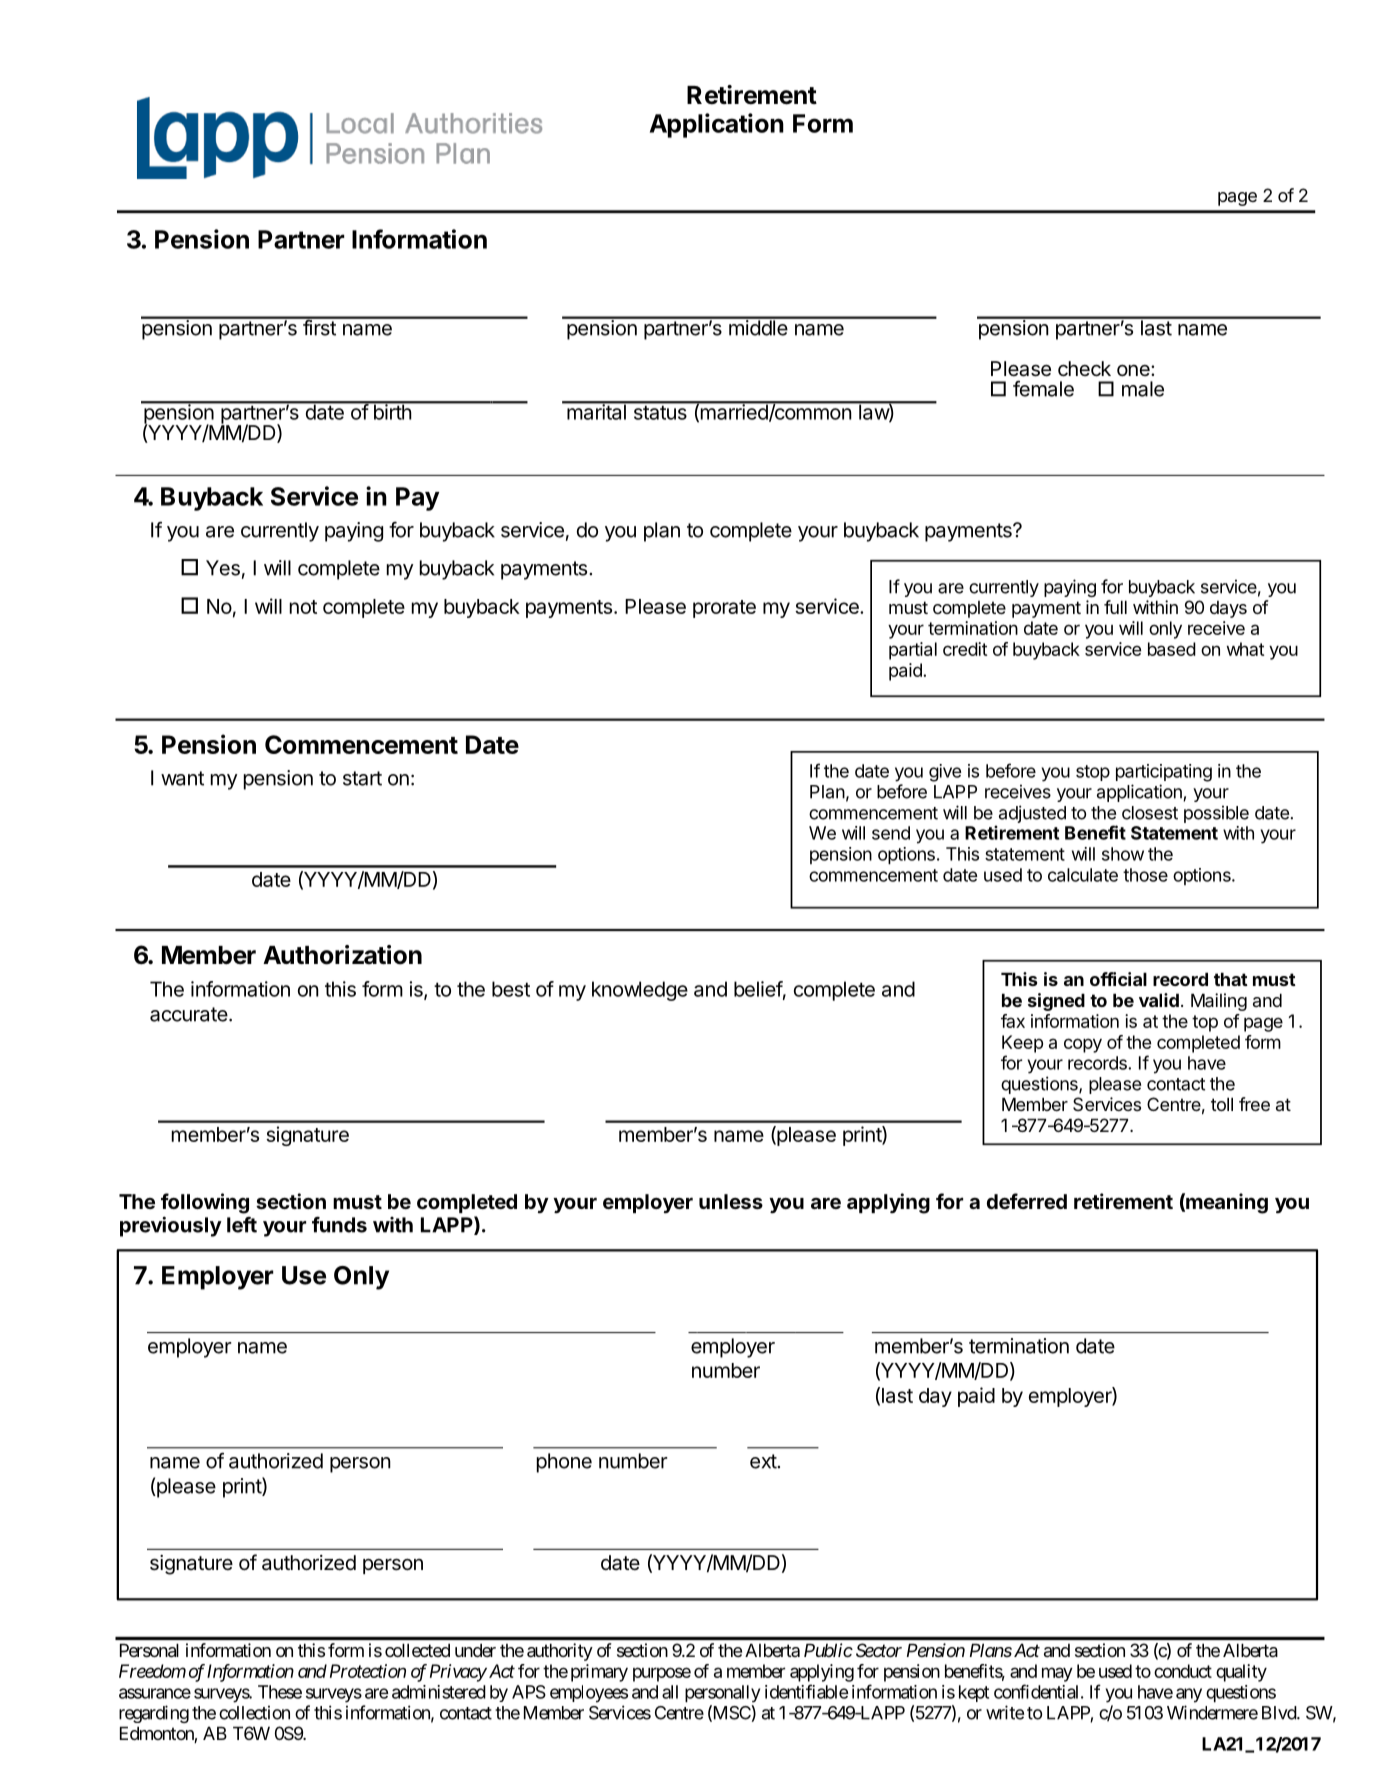 The height and width of the screenshot is (1789, 1383). Describe the element at coordinates (362, 778) in the screenshot. I see `start` at that location.
